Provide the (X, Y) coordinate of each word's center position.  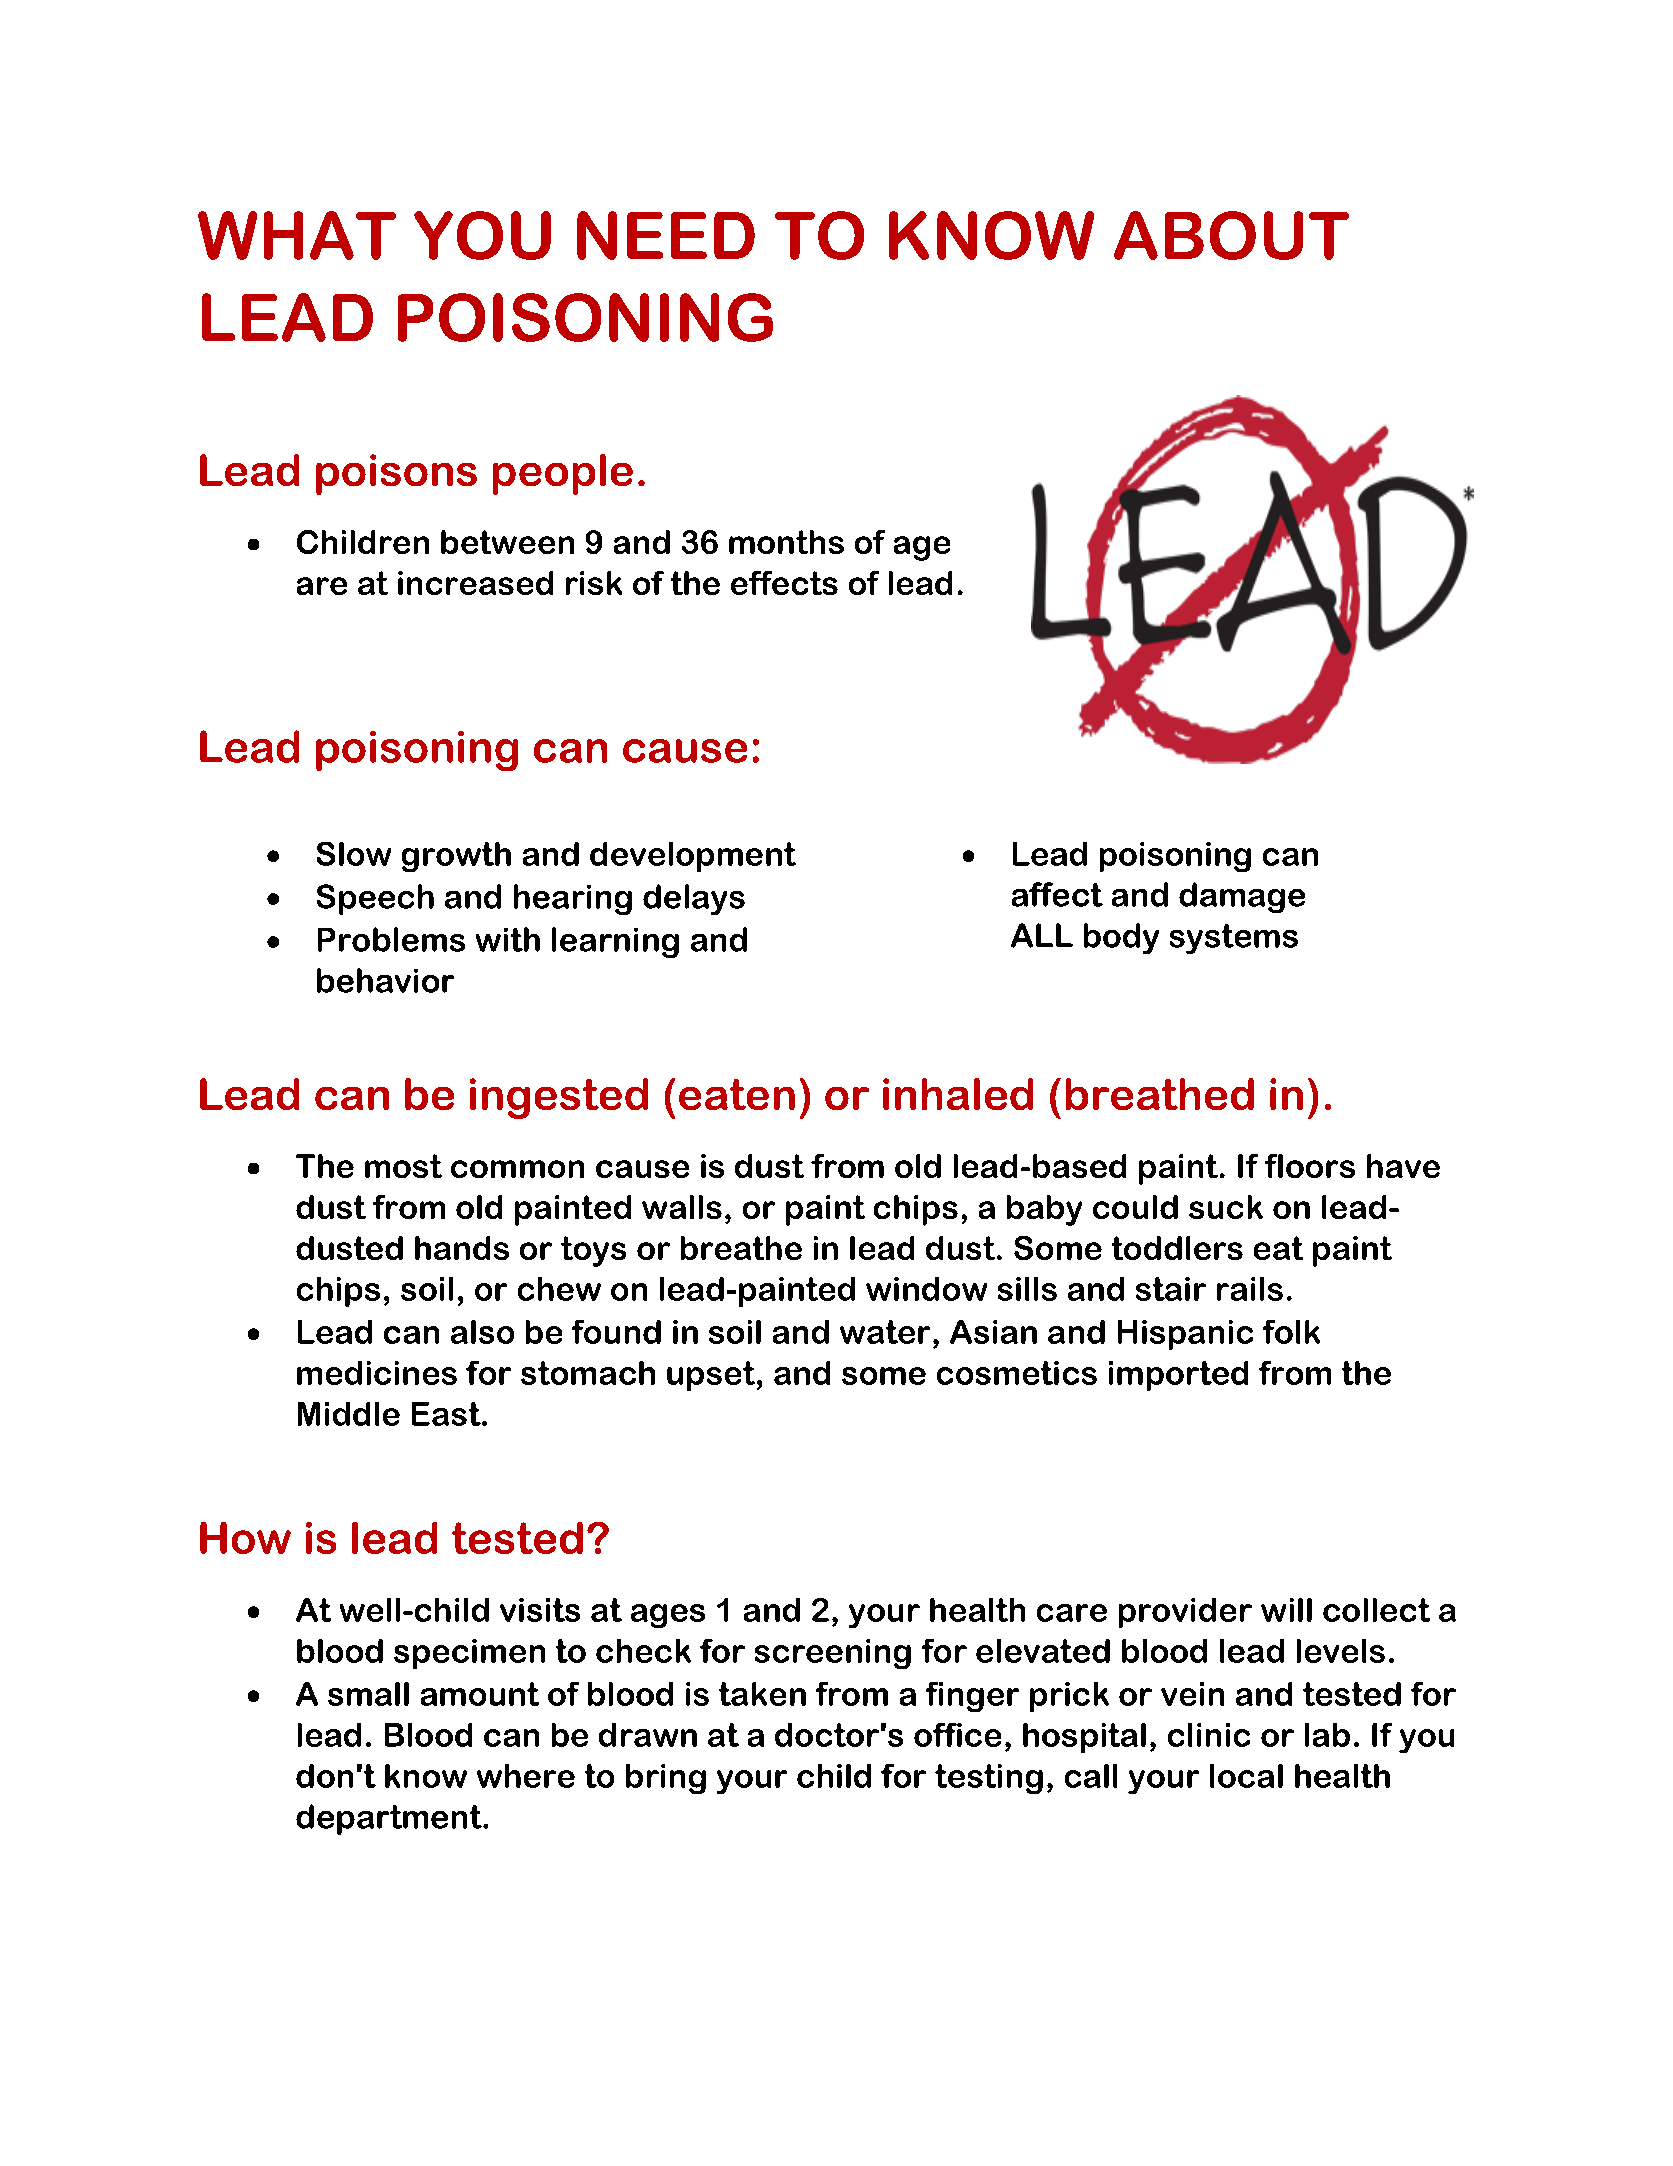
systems (1234, 939)
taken (762, 1694)
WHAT (297, 235)
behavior (385, 980)
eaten (737, 1094)
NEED (666, 235)
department (390, 1819)
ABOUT (1231, 235)
